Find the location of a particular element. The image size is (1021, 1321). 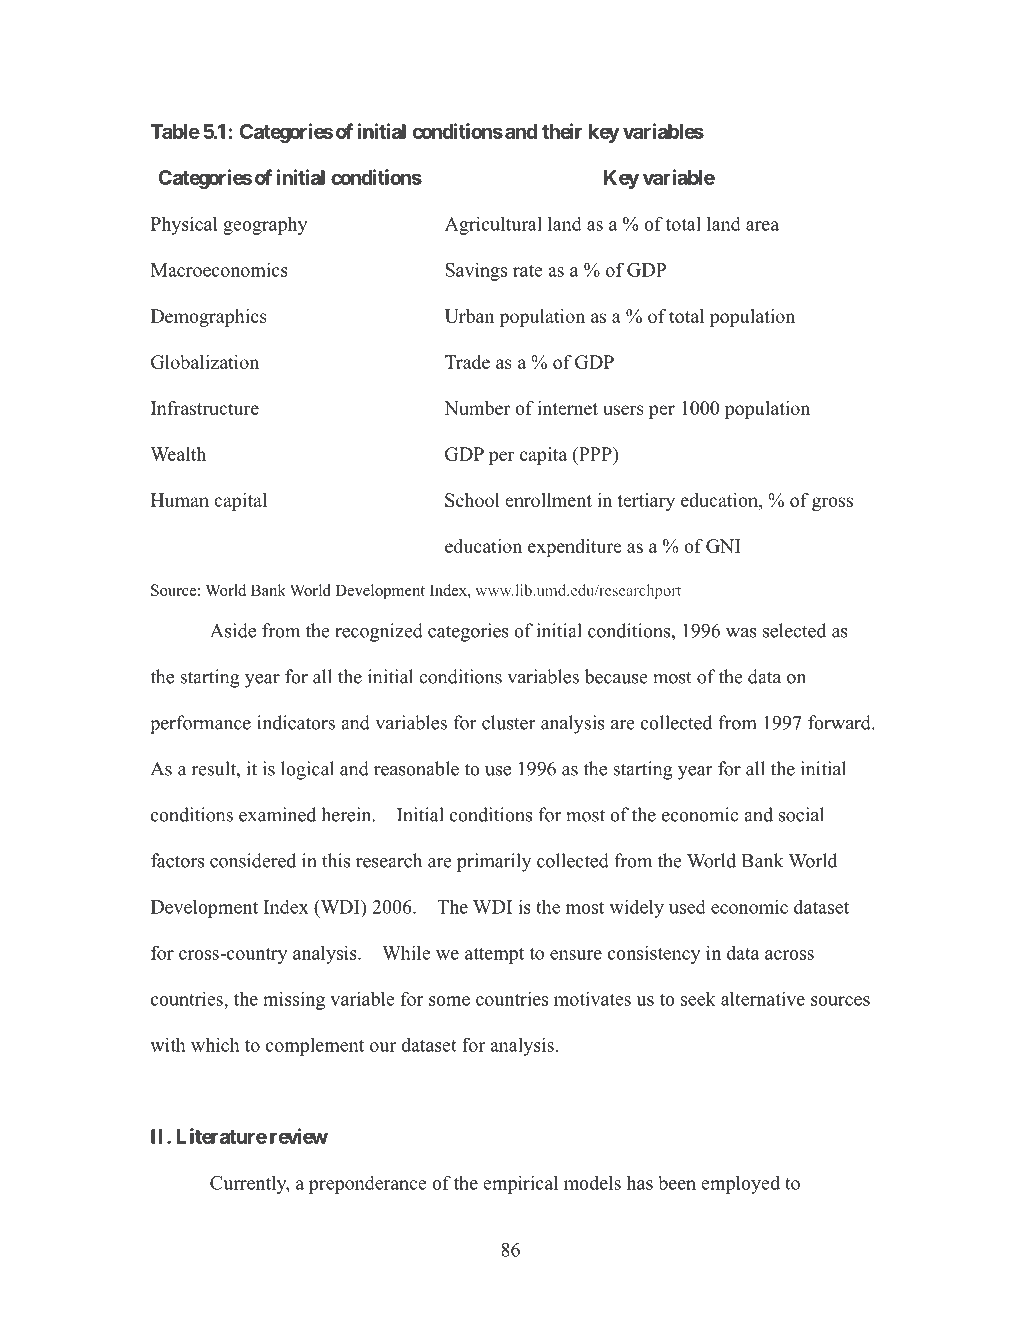

users is located at coordinates (623, 410).
